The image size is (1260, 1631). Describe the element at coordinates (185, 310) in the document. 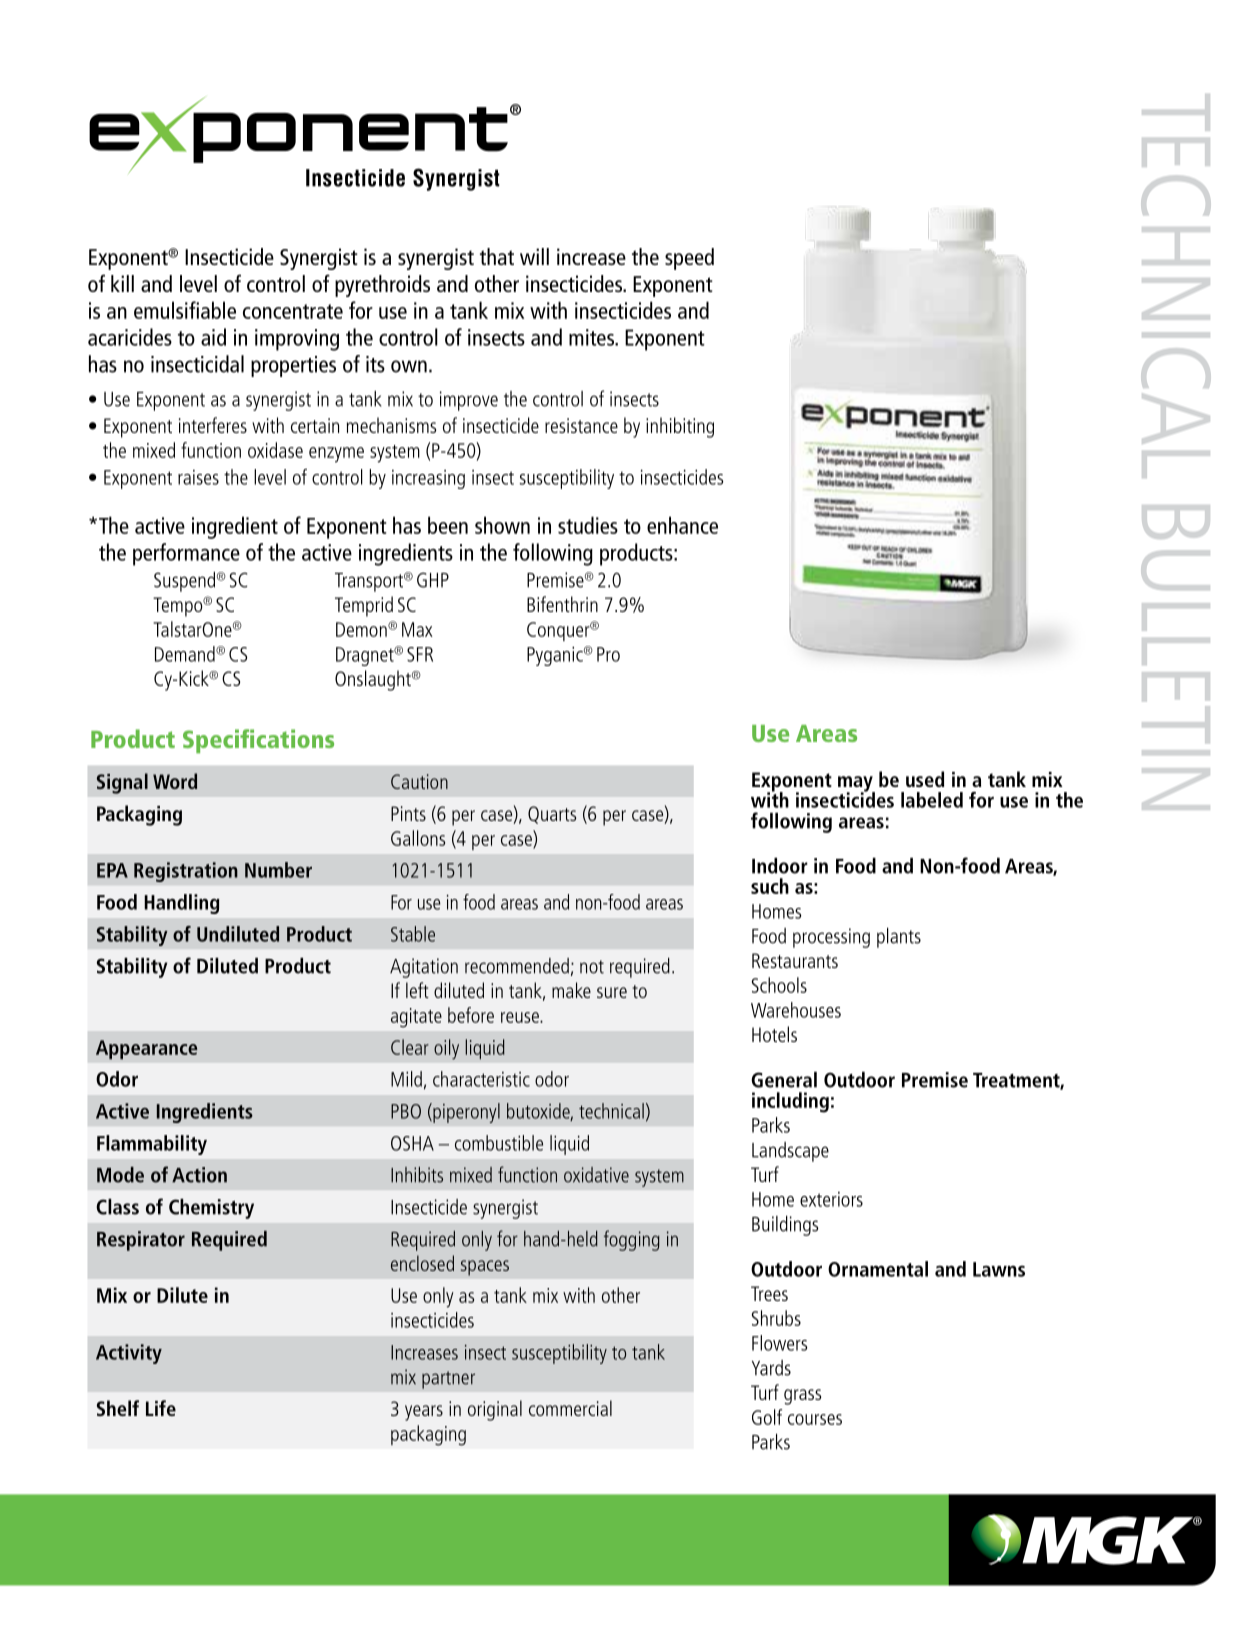

I see `emulsifiable` at that location.
